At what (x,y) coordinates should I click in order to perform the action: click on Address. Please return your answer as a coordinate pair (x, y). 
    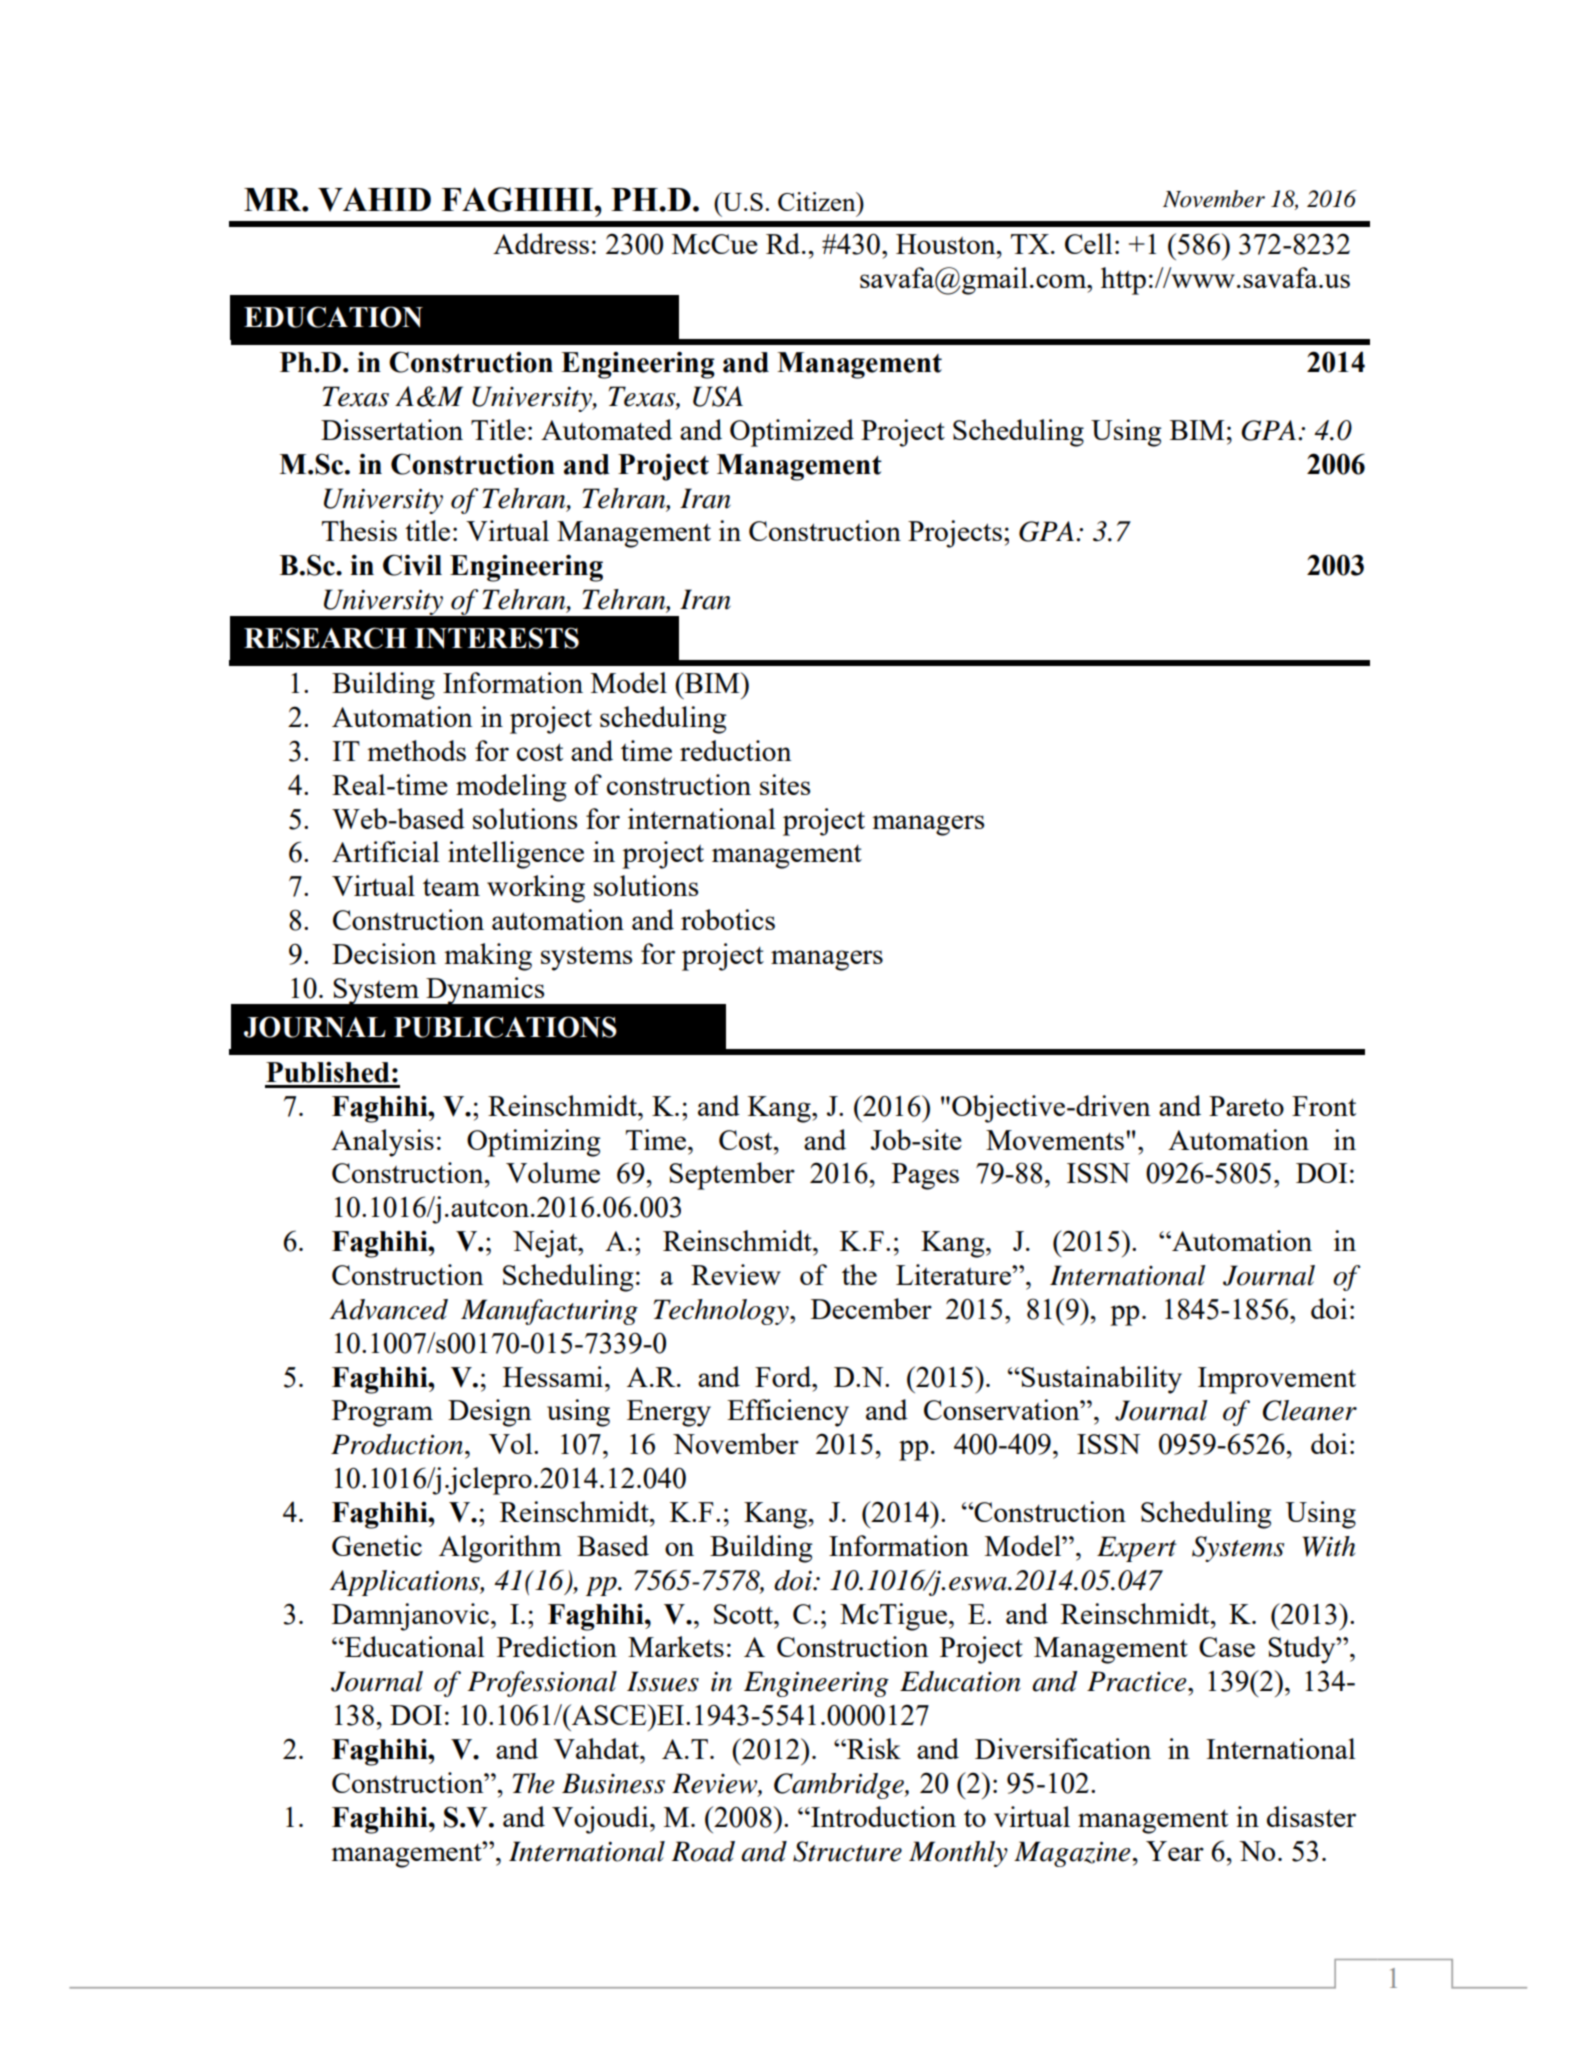
    Looking at the image, I should click on (541, 243).
